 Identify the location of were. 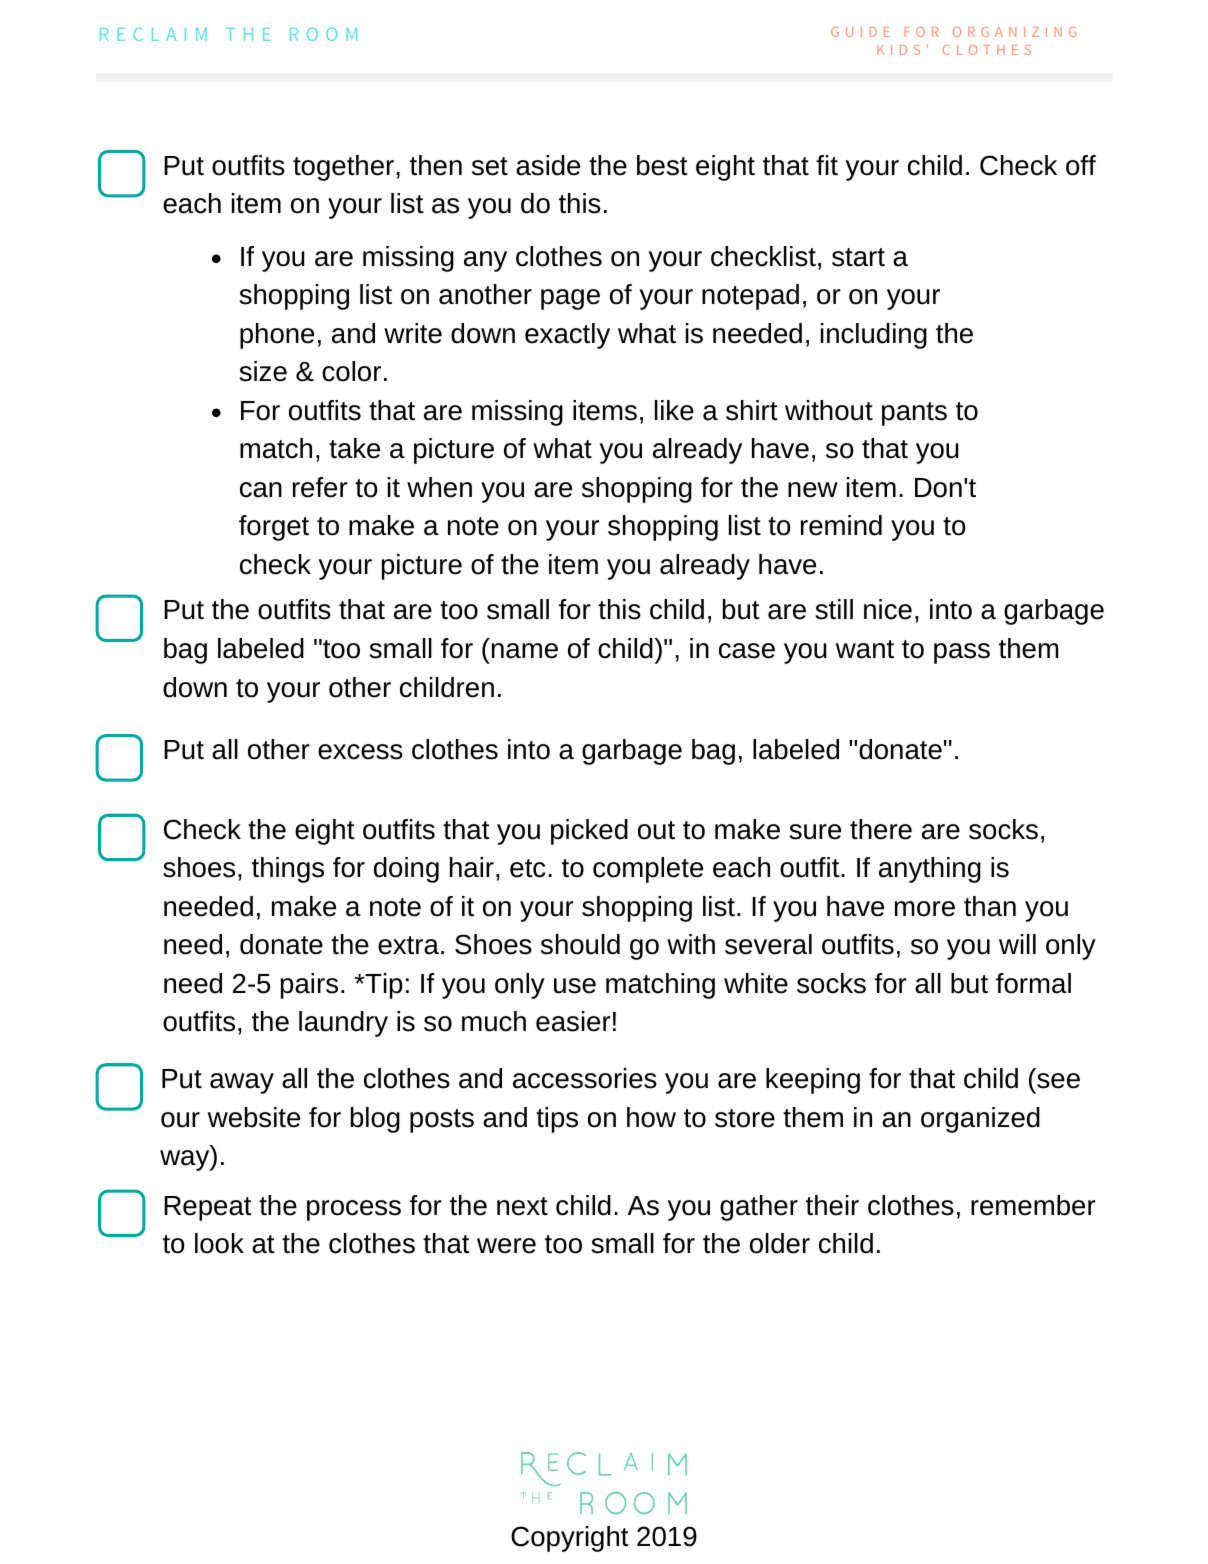
(506, 1246).
